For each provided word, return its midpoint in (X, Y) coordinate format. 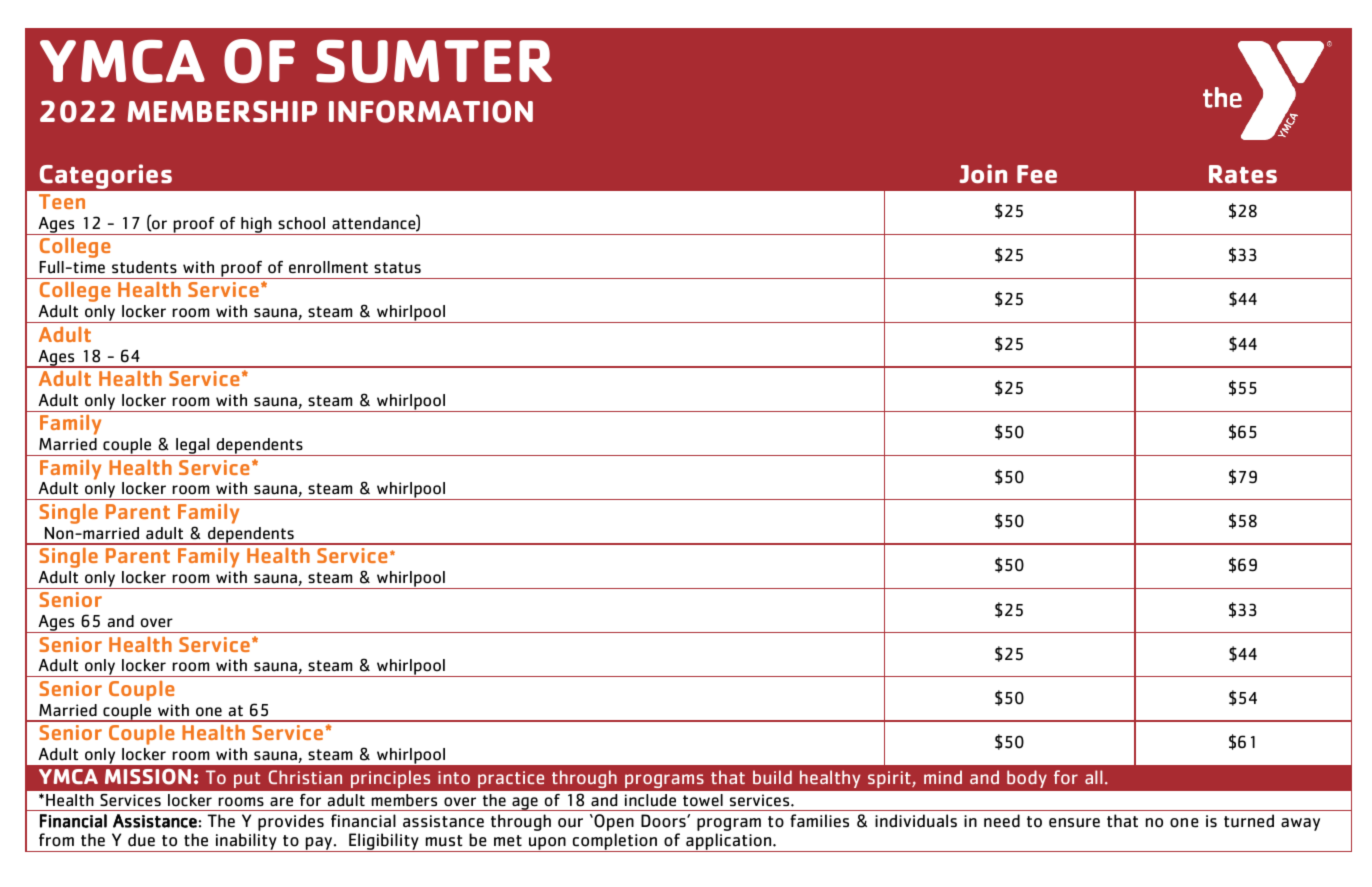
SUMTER (434, 61)
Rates (1243, 174)
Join (983, 174)
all (1094, 777)
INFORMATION (431, 111)
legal (193, 447)
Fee (1037, 174)
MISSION (148, 776)
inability (246, 842)
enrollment (328, 267)
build (772, 777)
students (144, 267)
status (397, 268)
